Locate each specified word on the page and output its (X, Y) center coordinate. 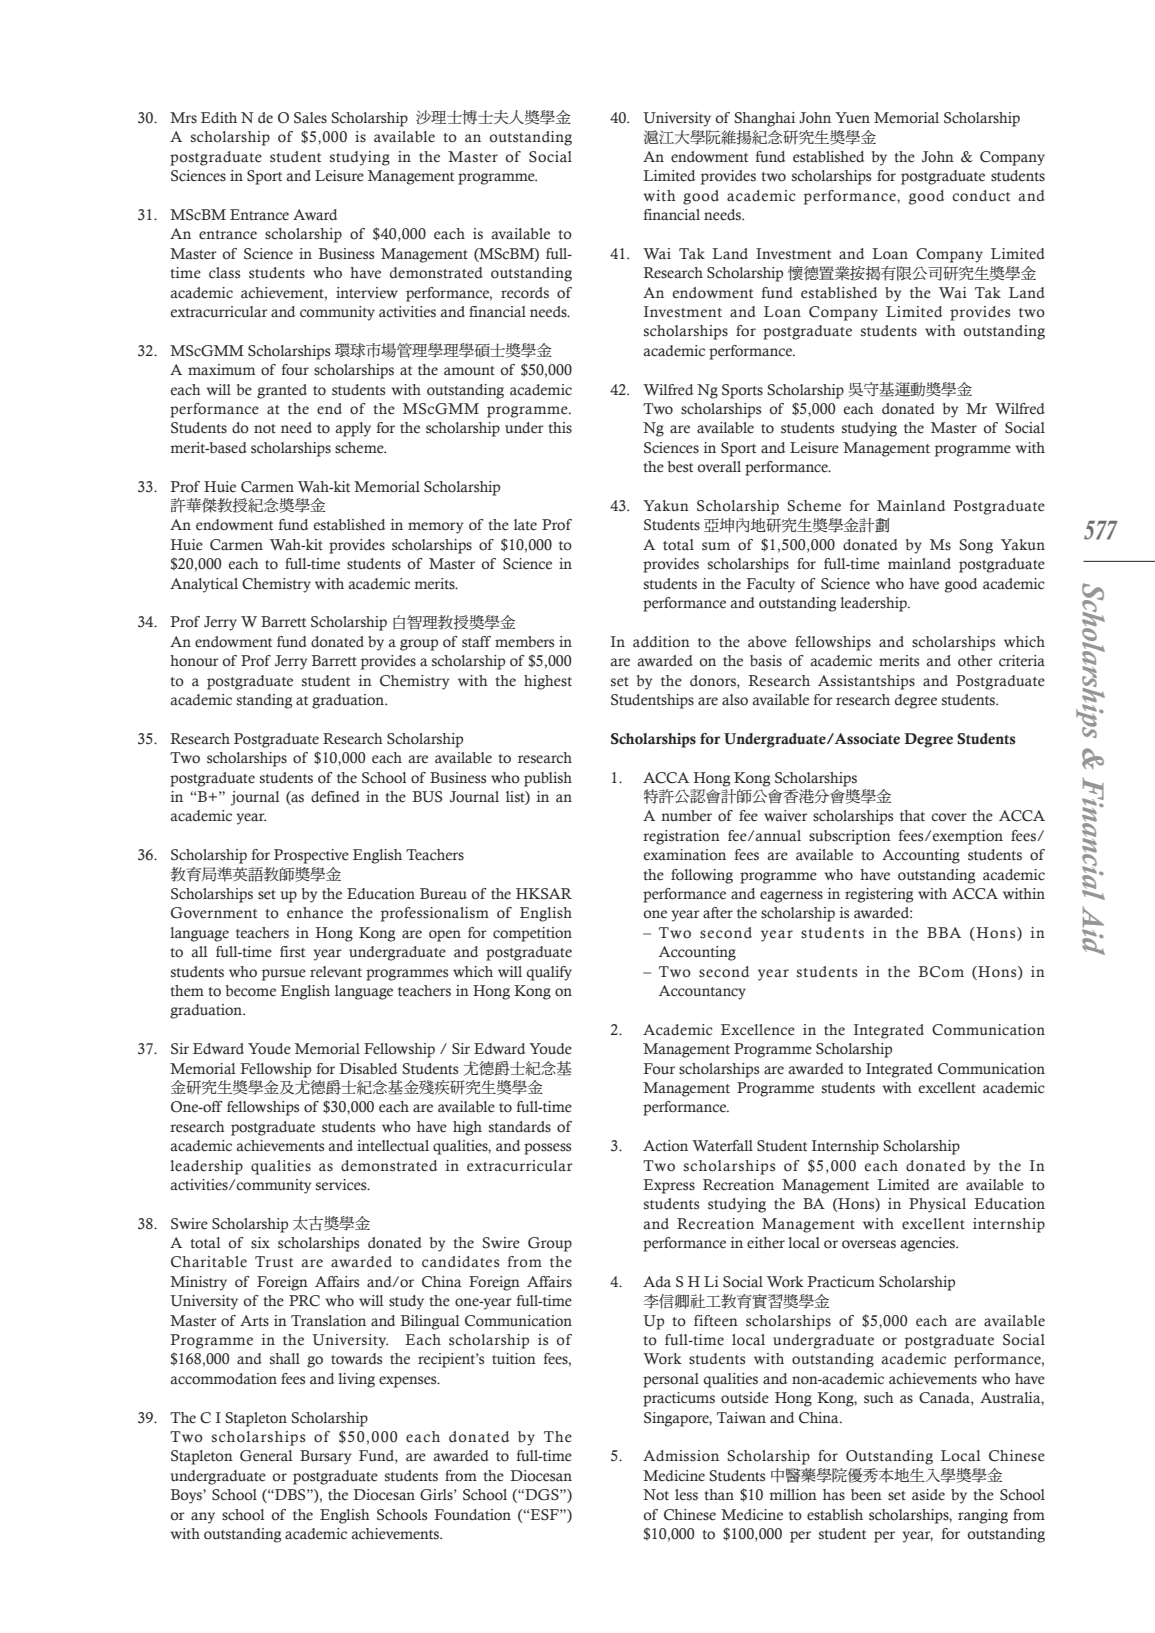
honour (194, 661)
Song (976, 546)
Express (669, 1186)
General (266, 1456)
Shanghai (765, 119)
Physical (937, 1205)
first (292, 952)
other (975, 661)
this (560, 428)
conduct (981, 196)
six (260, 1243)
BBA (944, 932)
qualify (549, 973)
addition (661, 642)
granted (282, 391)
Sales (310, 118)
